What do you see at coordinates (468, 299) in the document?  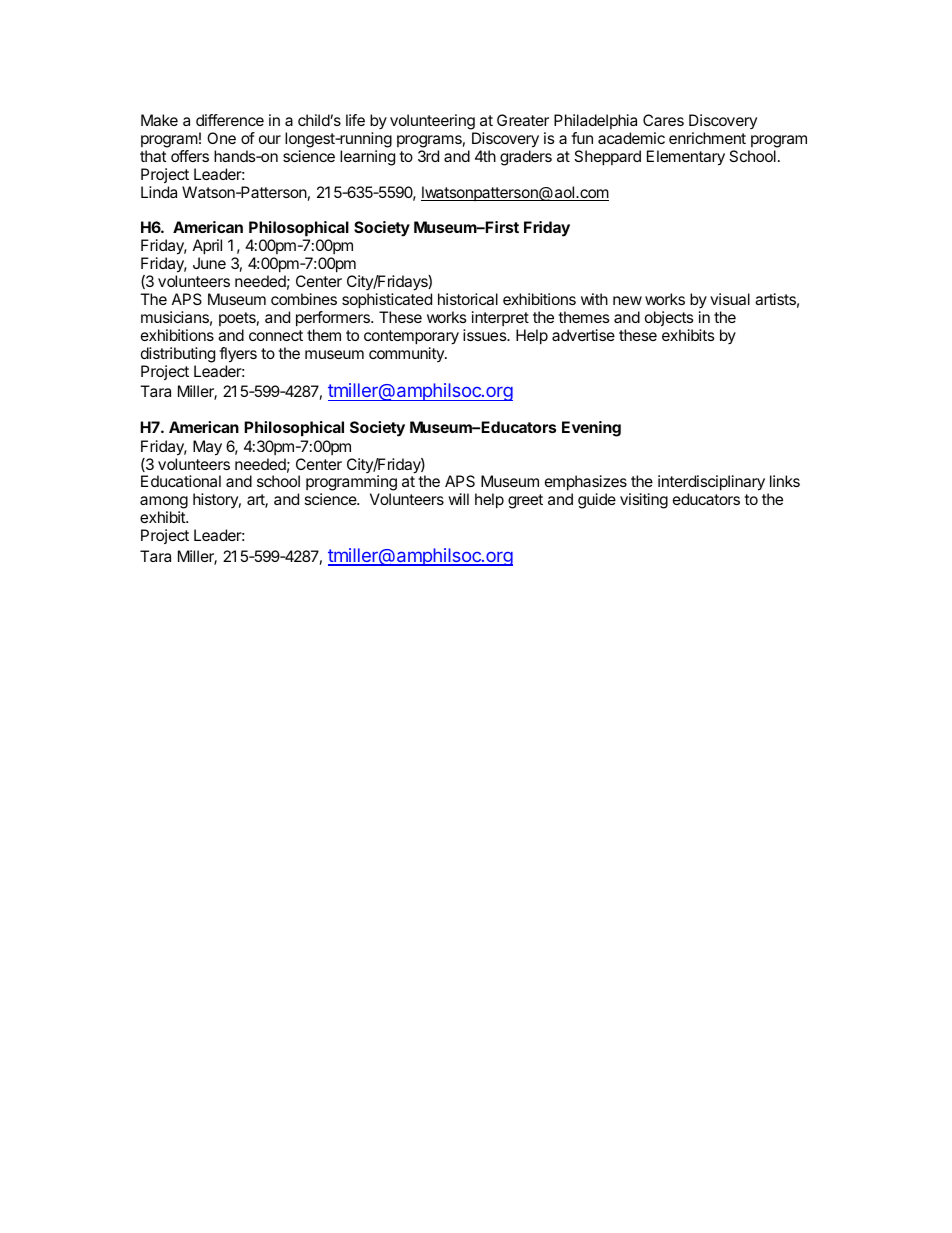 I see `historical` at bounding box center [468, 299].
